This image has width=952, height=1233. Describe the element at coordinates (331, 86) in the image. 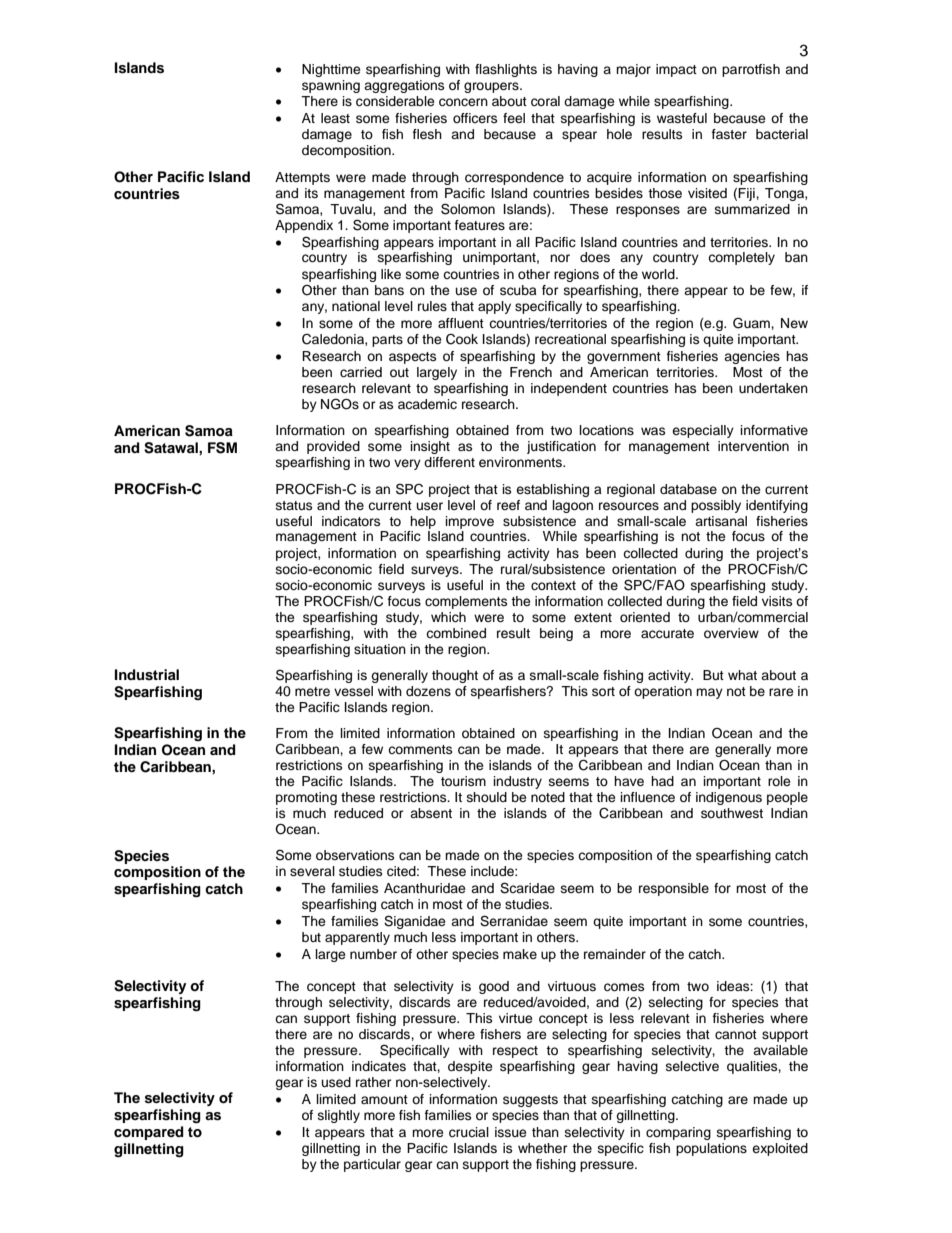

I see `spawning` at that location.
